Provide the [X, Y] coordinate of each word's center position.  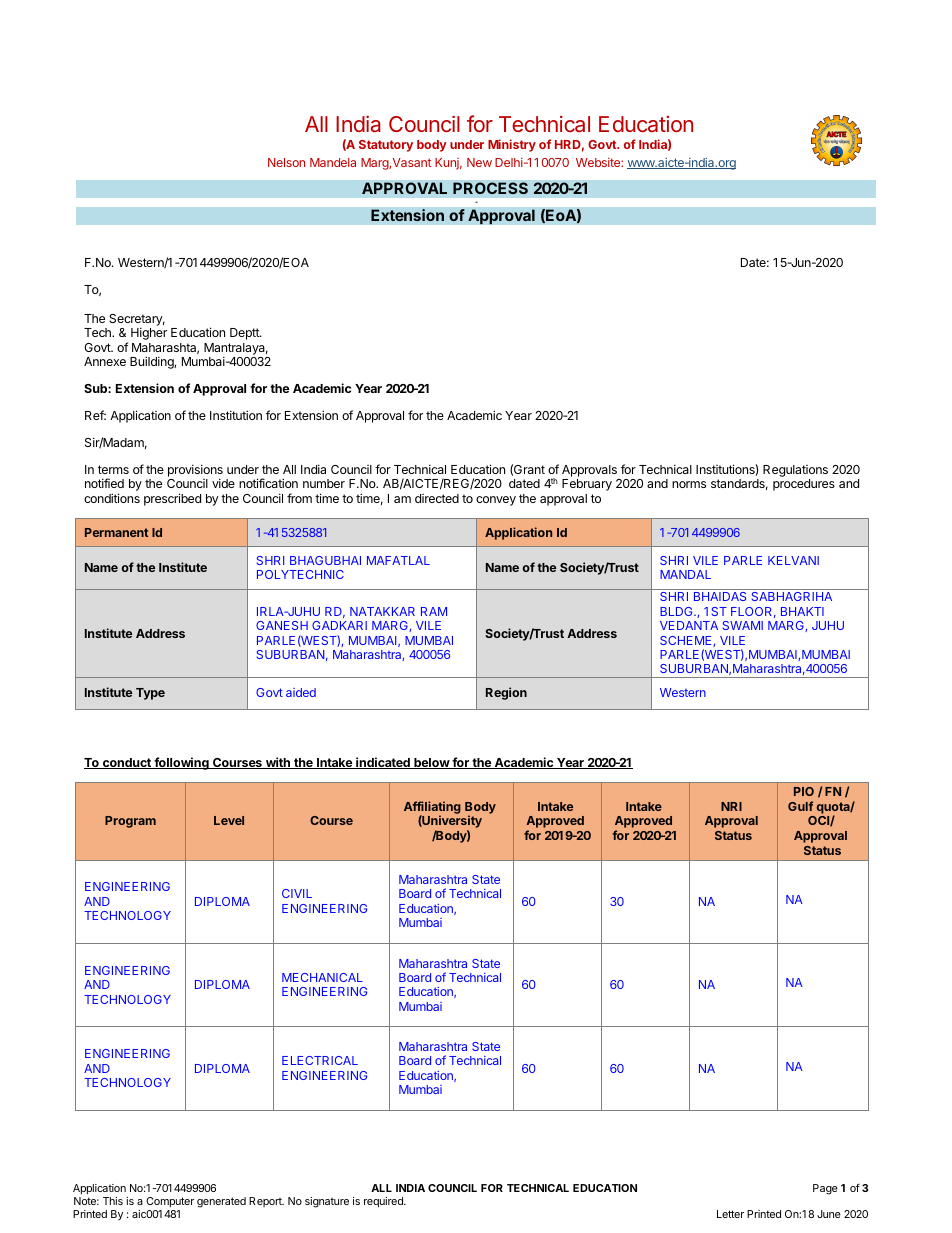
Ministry [512, 145]
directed [437, 498]
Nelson [286, 162]
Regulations [795, 471]
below [431, 763]
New [479, 162]
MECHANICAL [322, 977]
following [181, 763]
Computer [170, 1202]
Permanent [116, 532]
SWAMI [743, 625]
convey [496, 501]
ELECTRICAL [320, 1060]
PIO [804, 791]
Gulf [800, 806]
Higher [149, 333]
